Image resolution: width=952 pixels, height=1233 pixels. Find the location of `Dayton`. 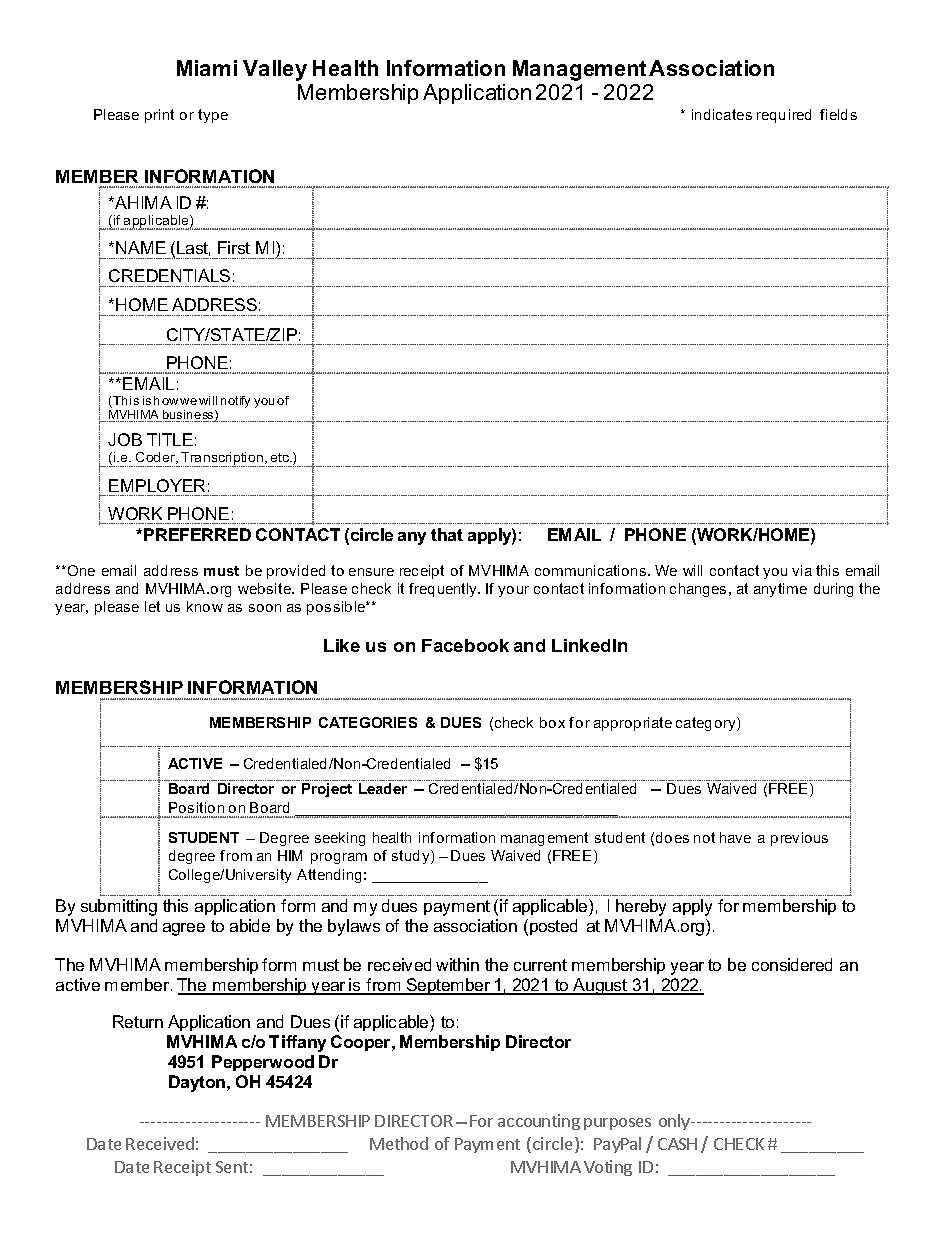

Dayton is located at coordinates (198, 1083).
